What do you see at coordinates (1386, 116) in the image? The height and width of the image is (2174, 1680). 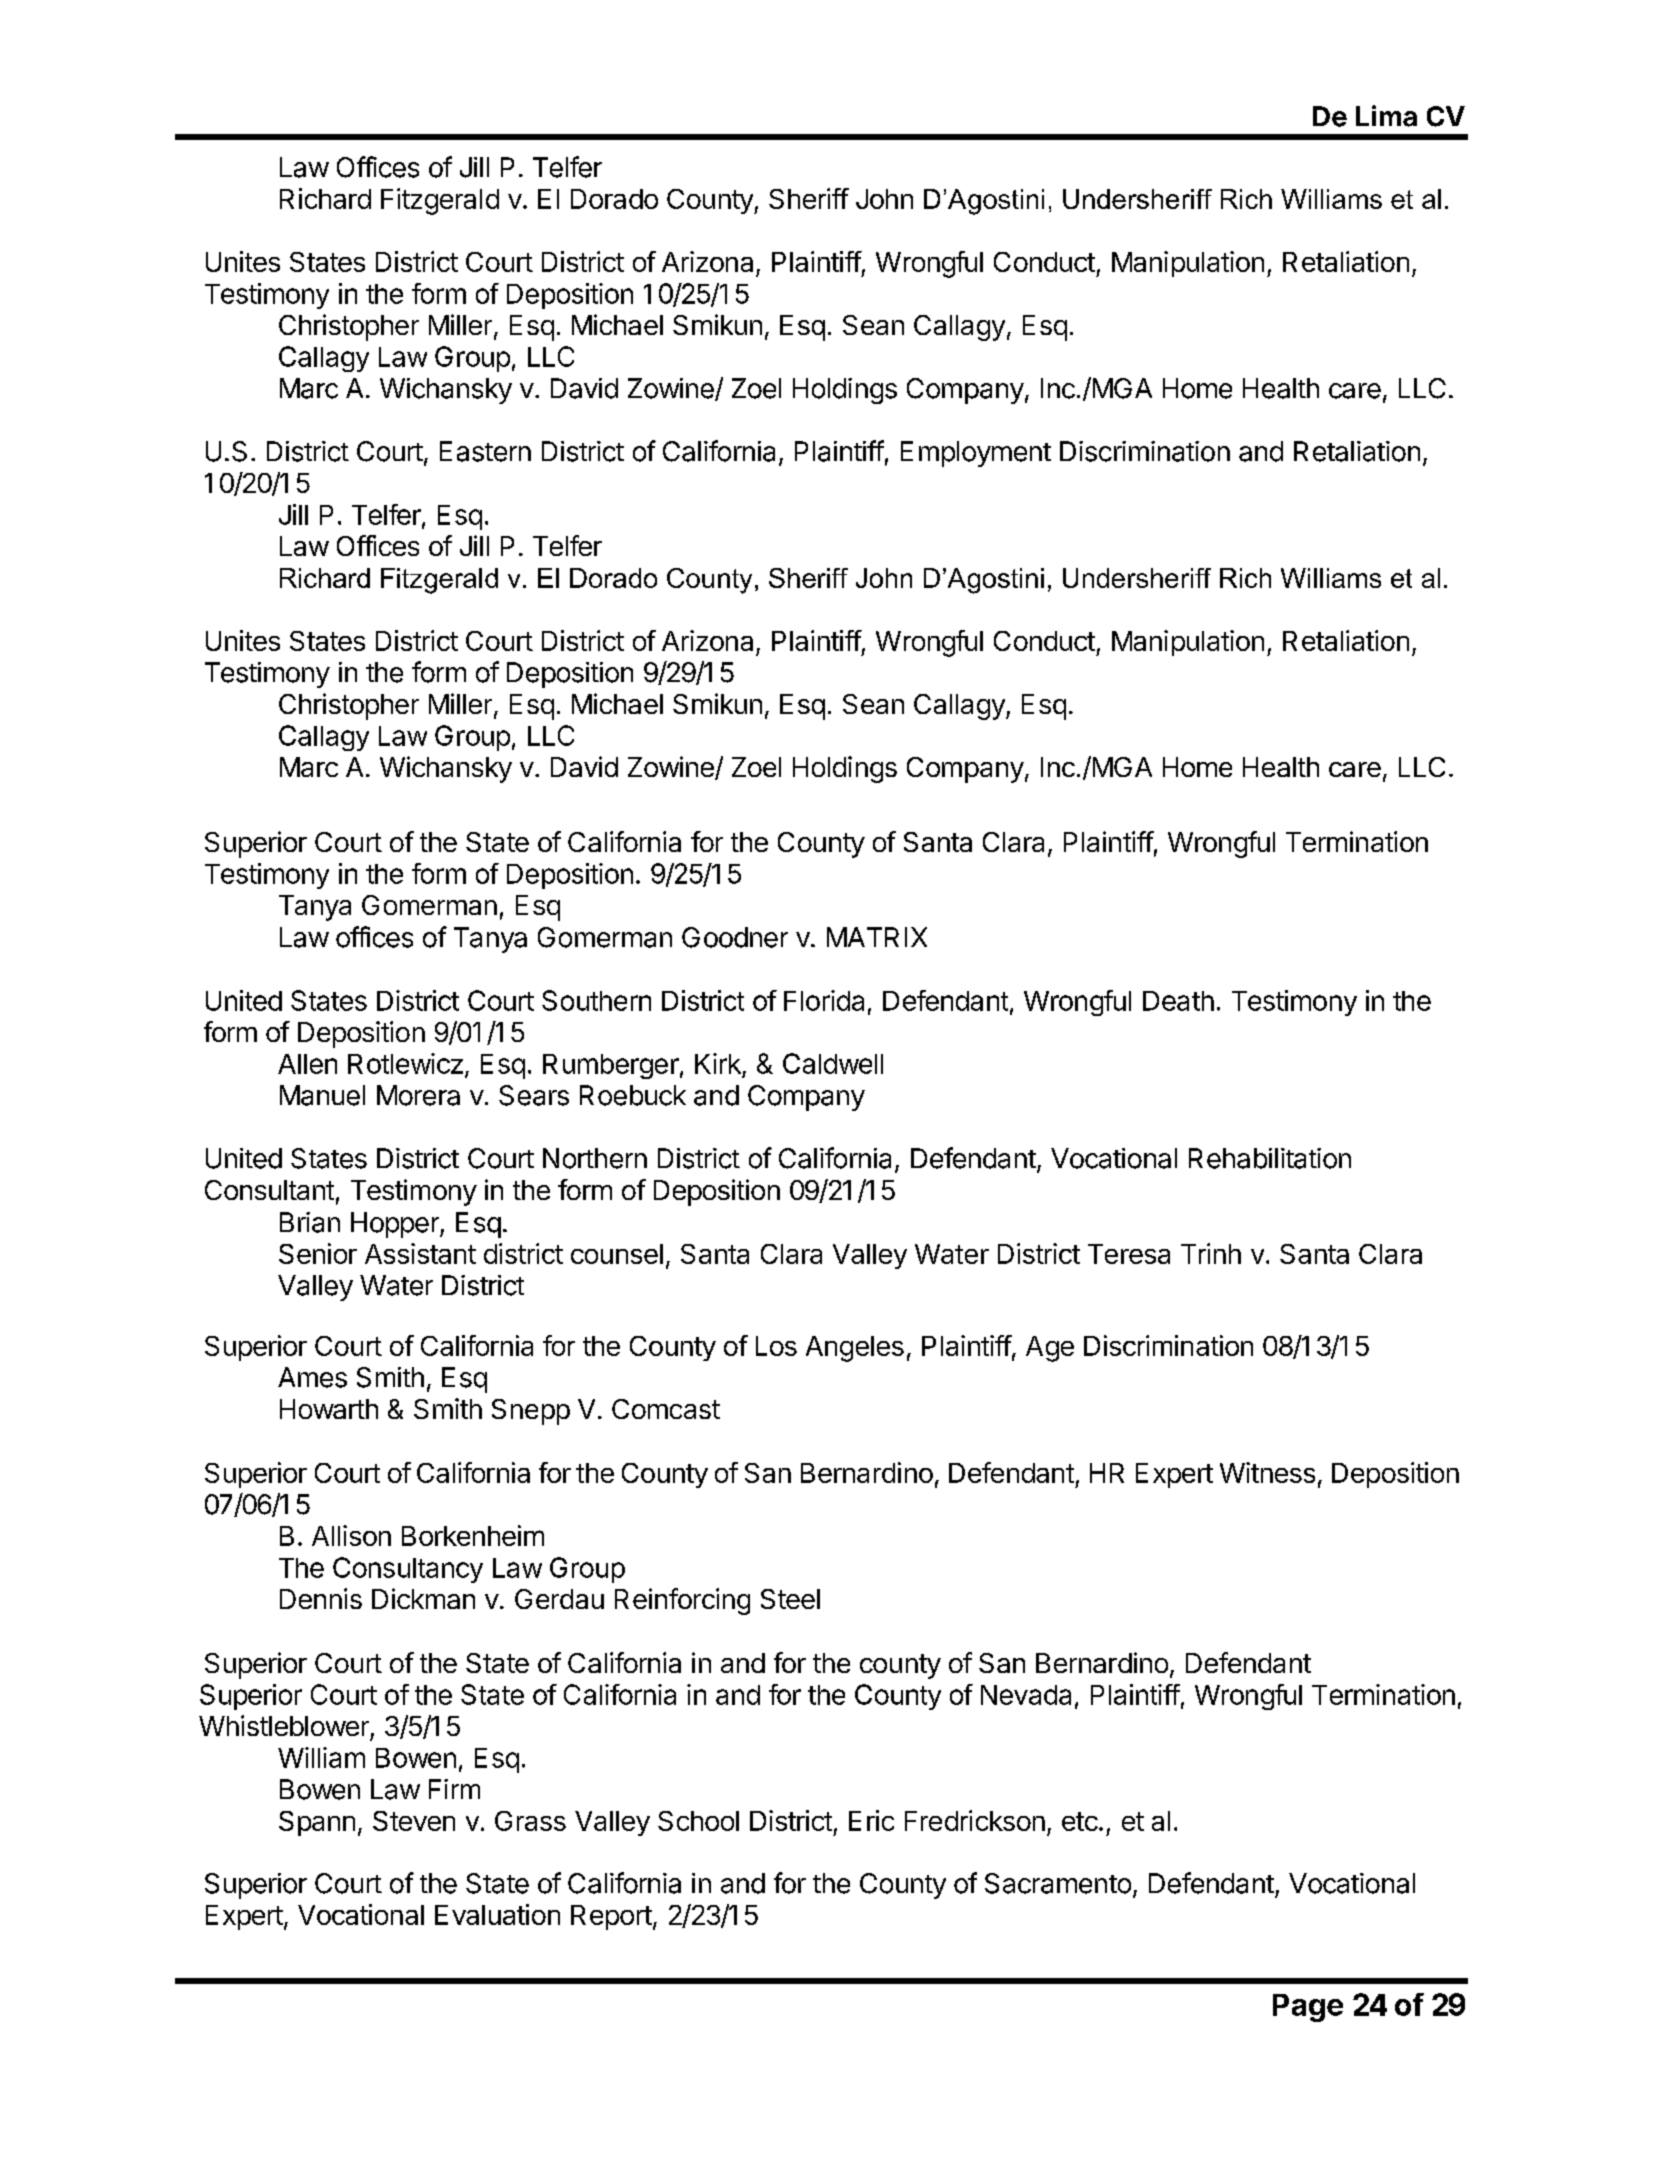 I see `Lima` at bounding box center [1386, 116].
